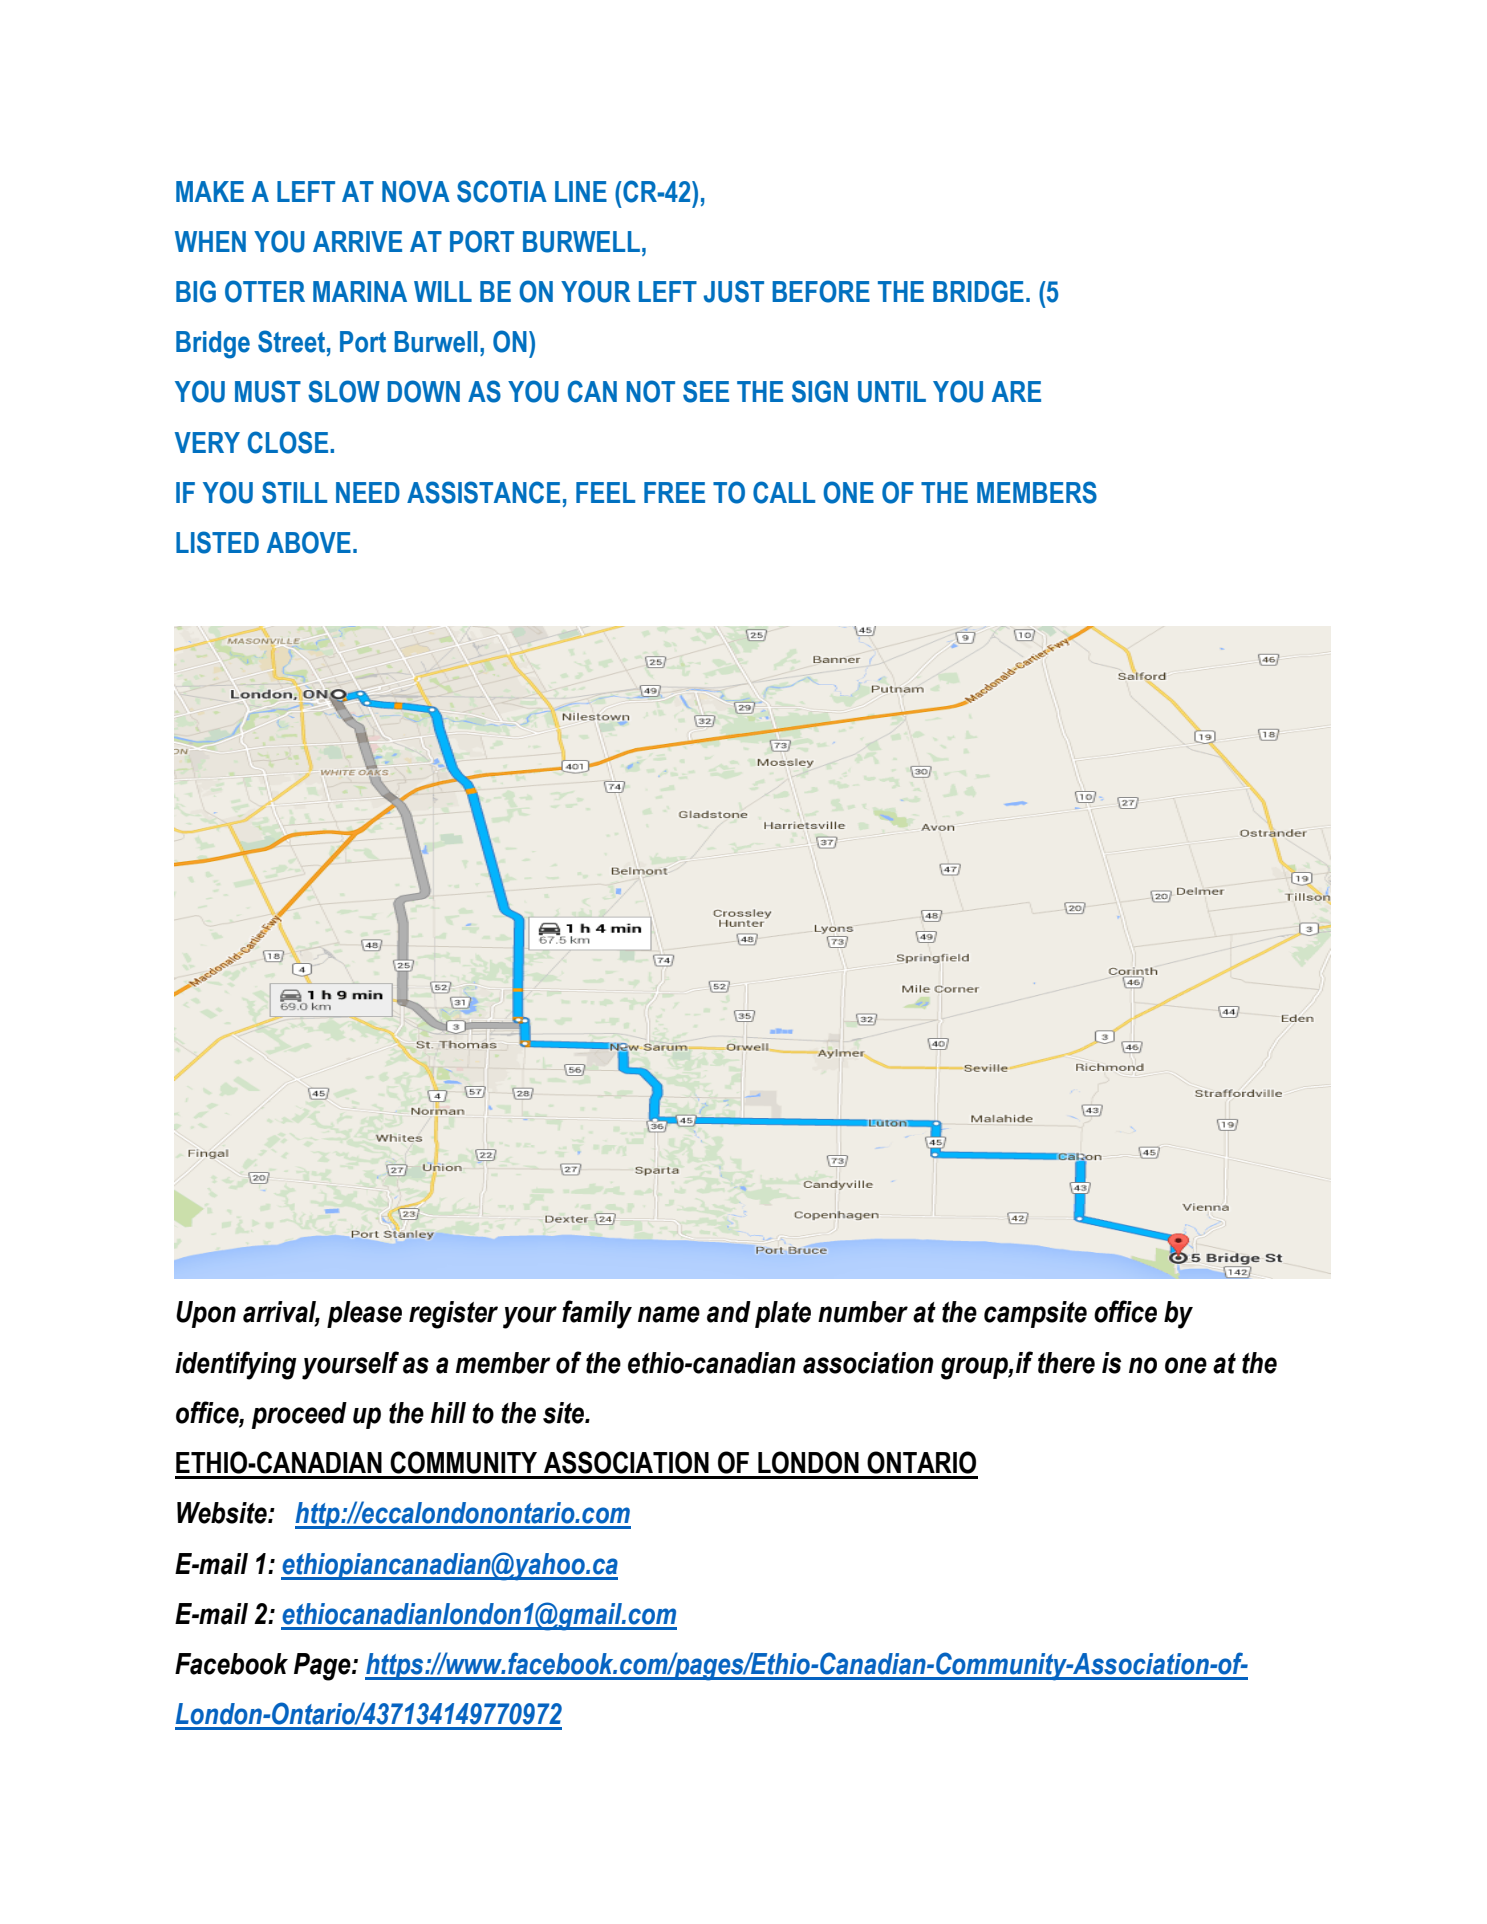 This screenshot has width=1487, height=1924. Describe the element at coordinates (821, 291) in the screenshot. I see `BEFORE` at that location.
